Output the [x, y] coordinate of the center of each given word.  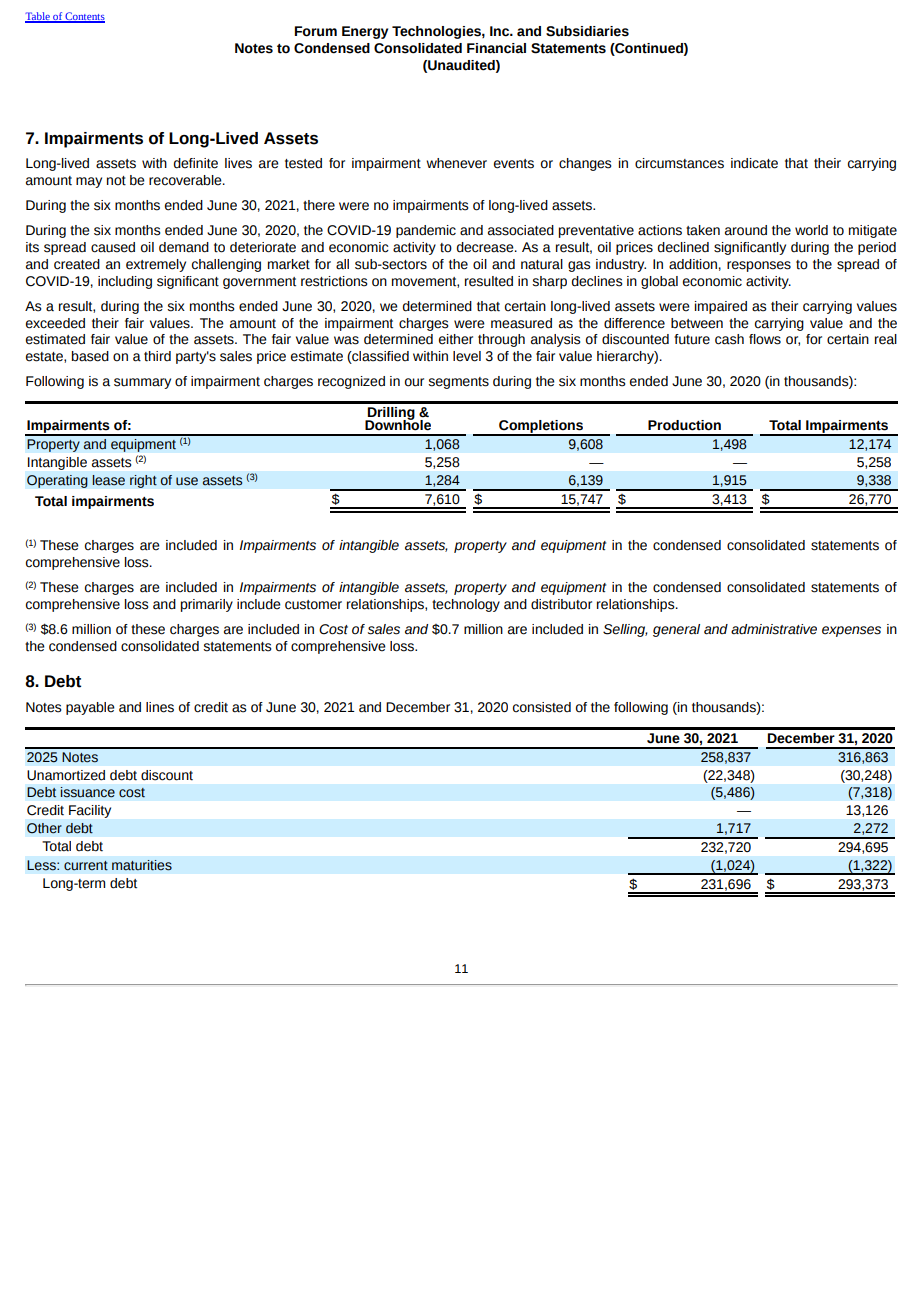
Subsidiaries [587, 31]
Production [684, 425]
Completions [541, 428]
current [86, 866]
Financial [496, 48]
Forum [316, 31]
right [143, 481]
